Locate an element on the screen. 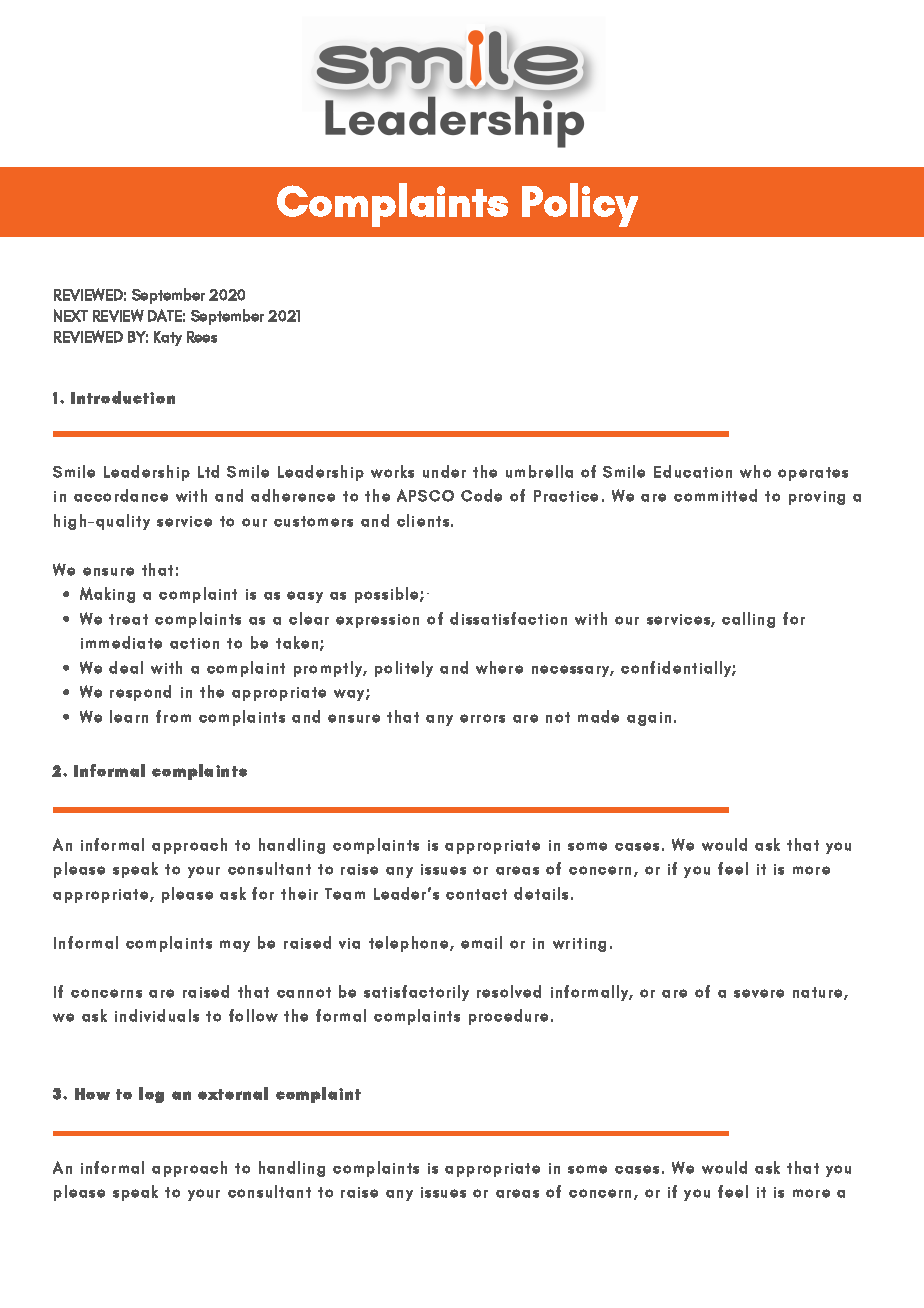 The height and width of the screenshot is (1308, 924). who is located at coordinates (755, 471).
